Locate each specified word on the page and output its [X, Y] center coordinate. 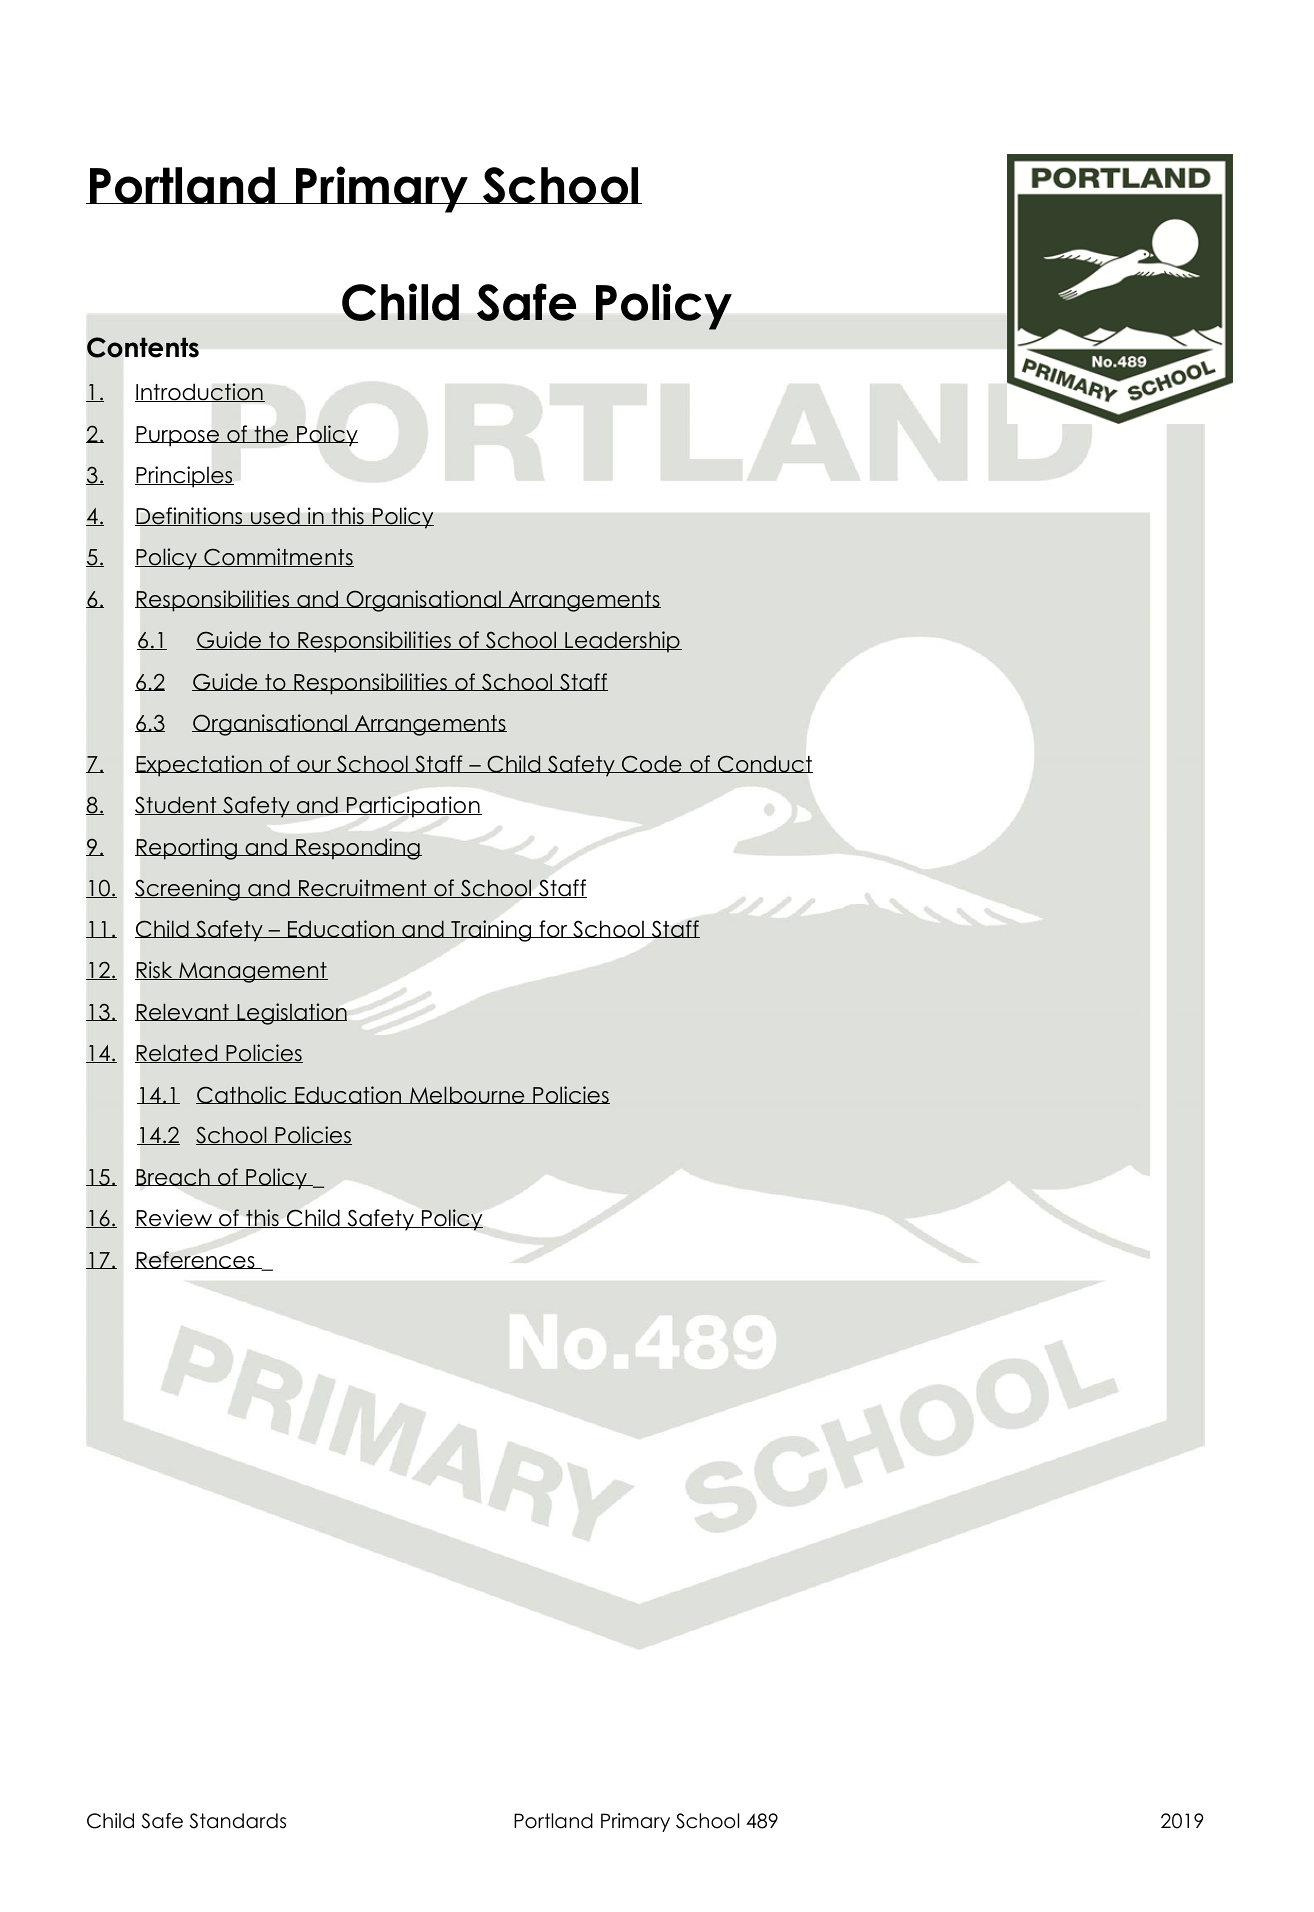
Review [175, 1218]
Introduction [200, 392]
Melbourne [467, 1095]
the [271, 434]
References [196, 1260]
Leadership [622, 642]
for [553, 929]
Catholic [242, 1095]
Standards [237, 1821]
